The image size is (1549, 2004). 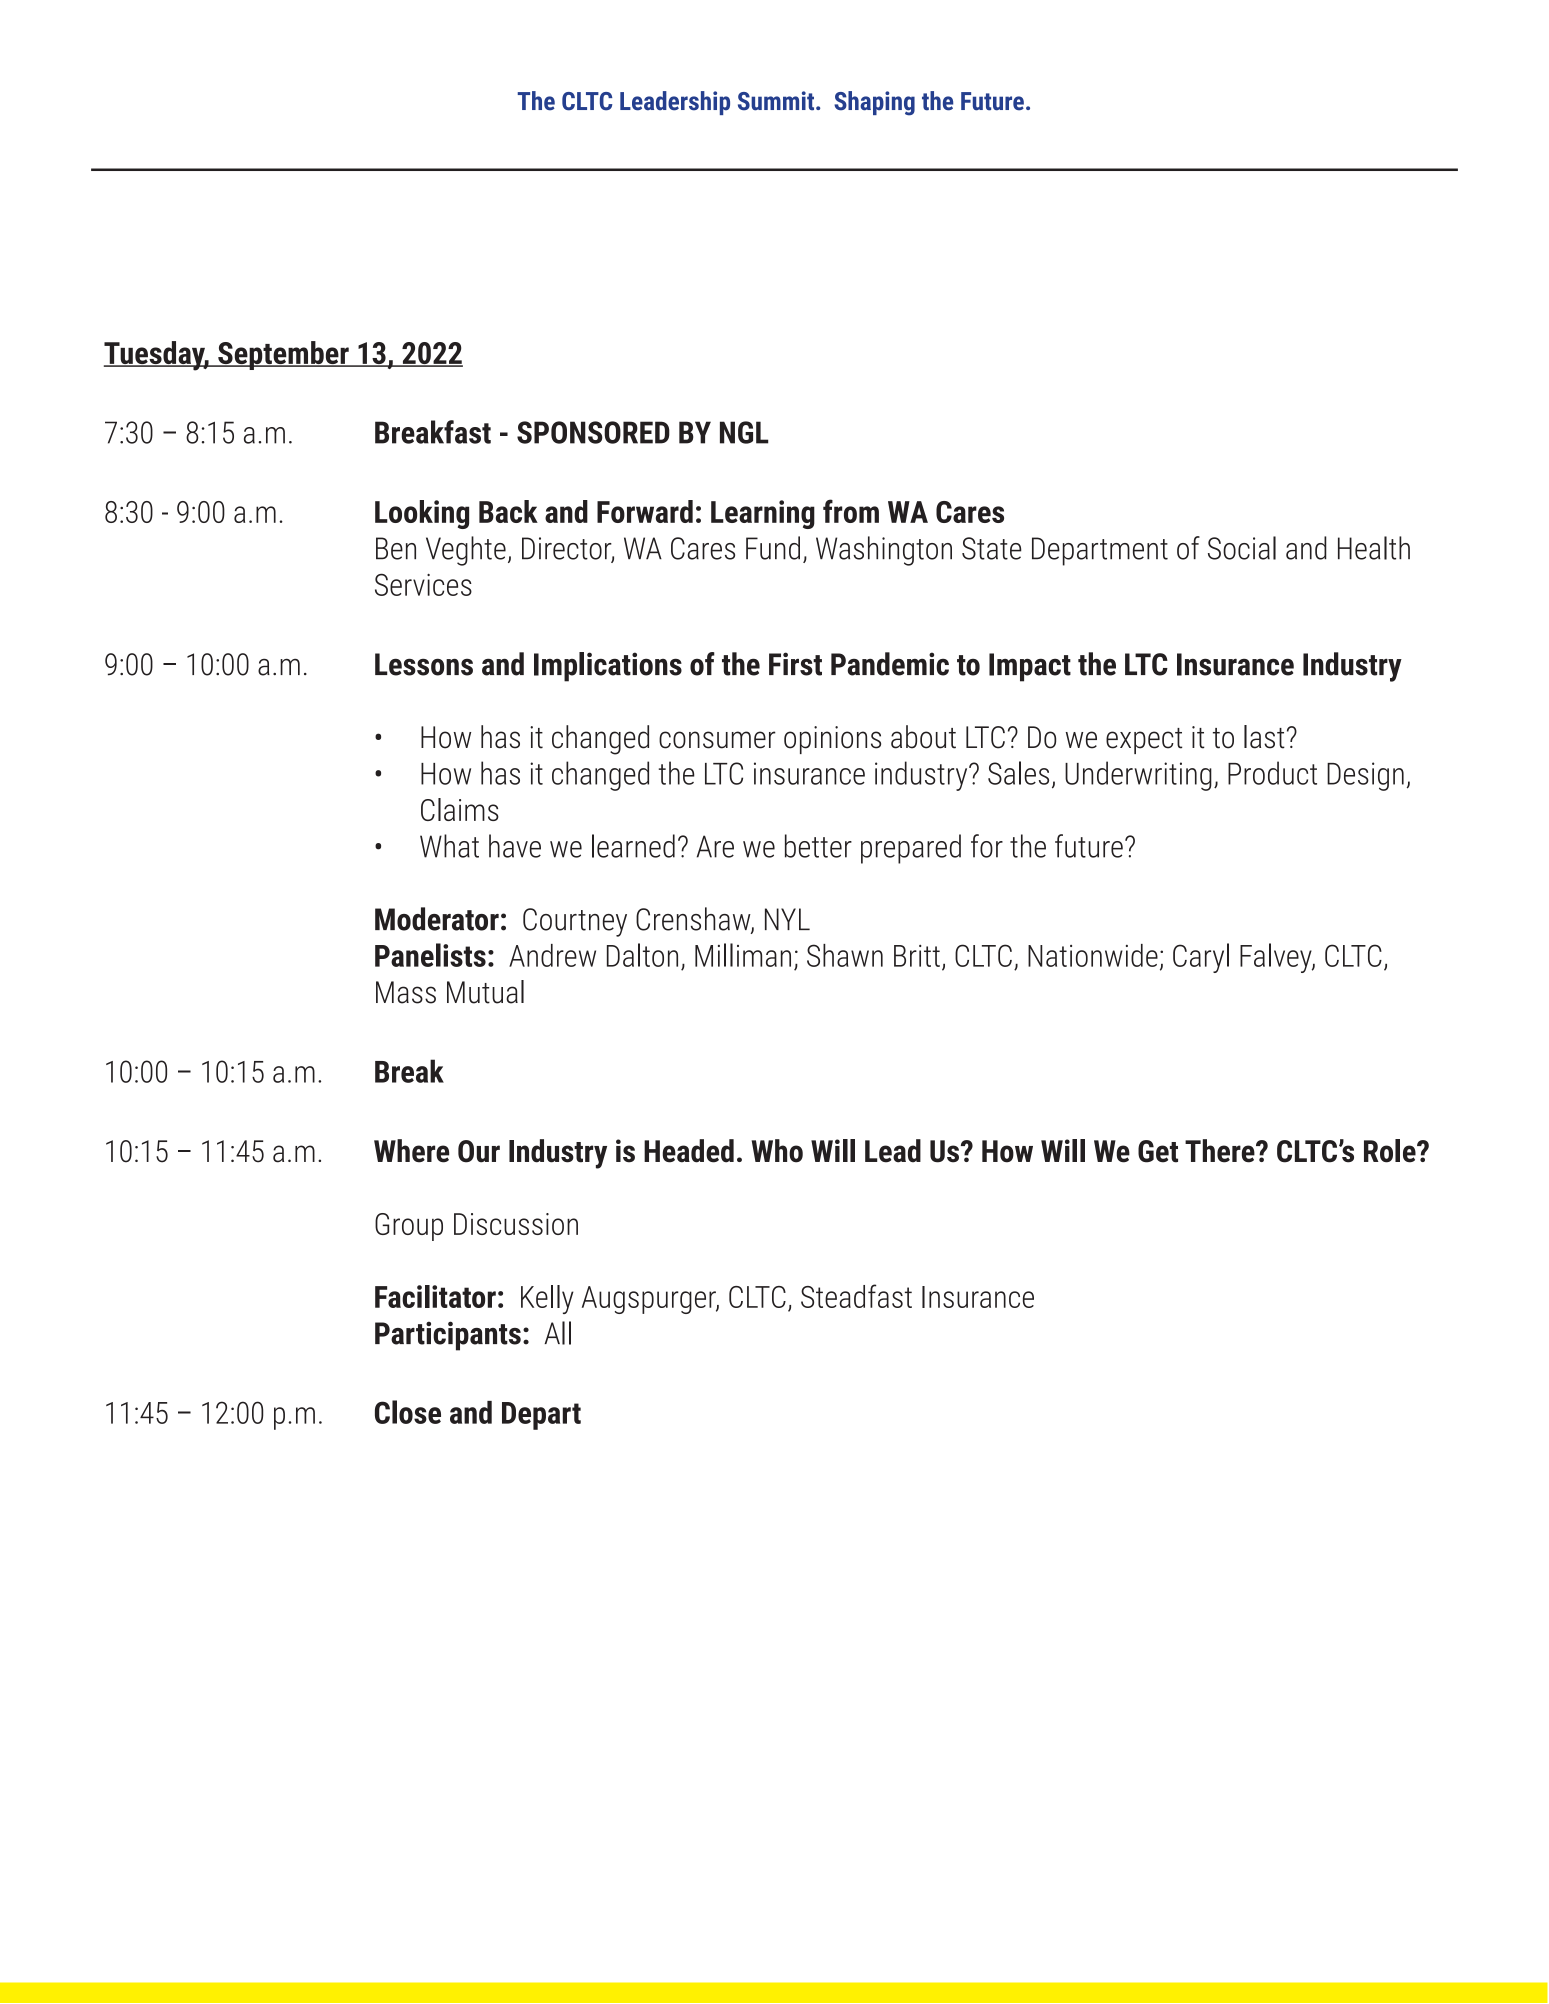 What do you see at coordinates (1201, 958) in the screenshot?
I see `Caryl` at bounding box center [1201, 958].
